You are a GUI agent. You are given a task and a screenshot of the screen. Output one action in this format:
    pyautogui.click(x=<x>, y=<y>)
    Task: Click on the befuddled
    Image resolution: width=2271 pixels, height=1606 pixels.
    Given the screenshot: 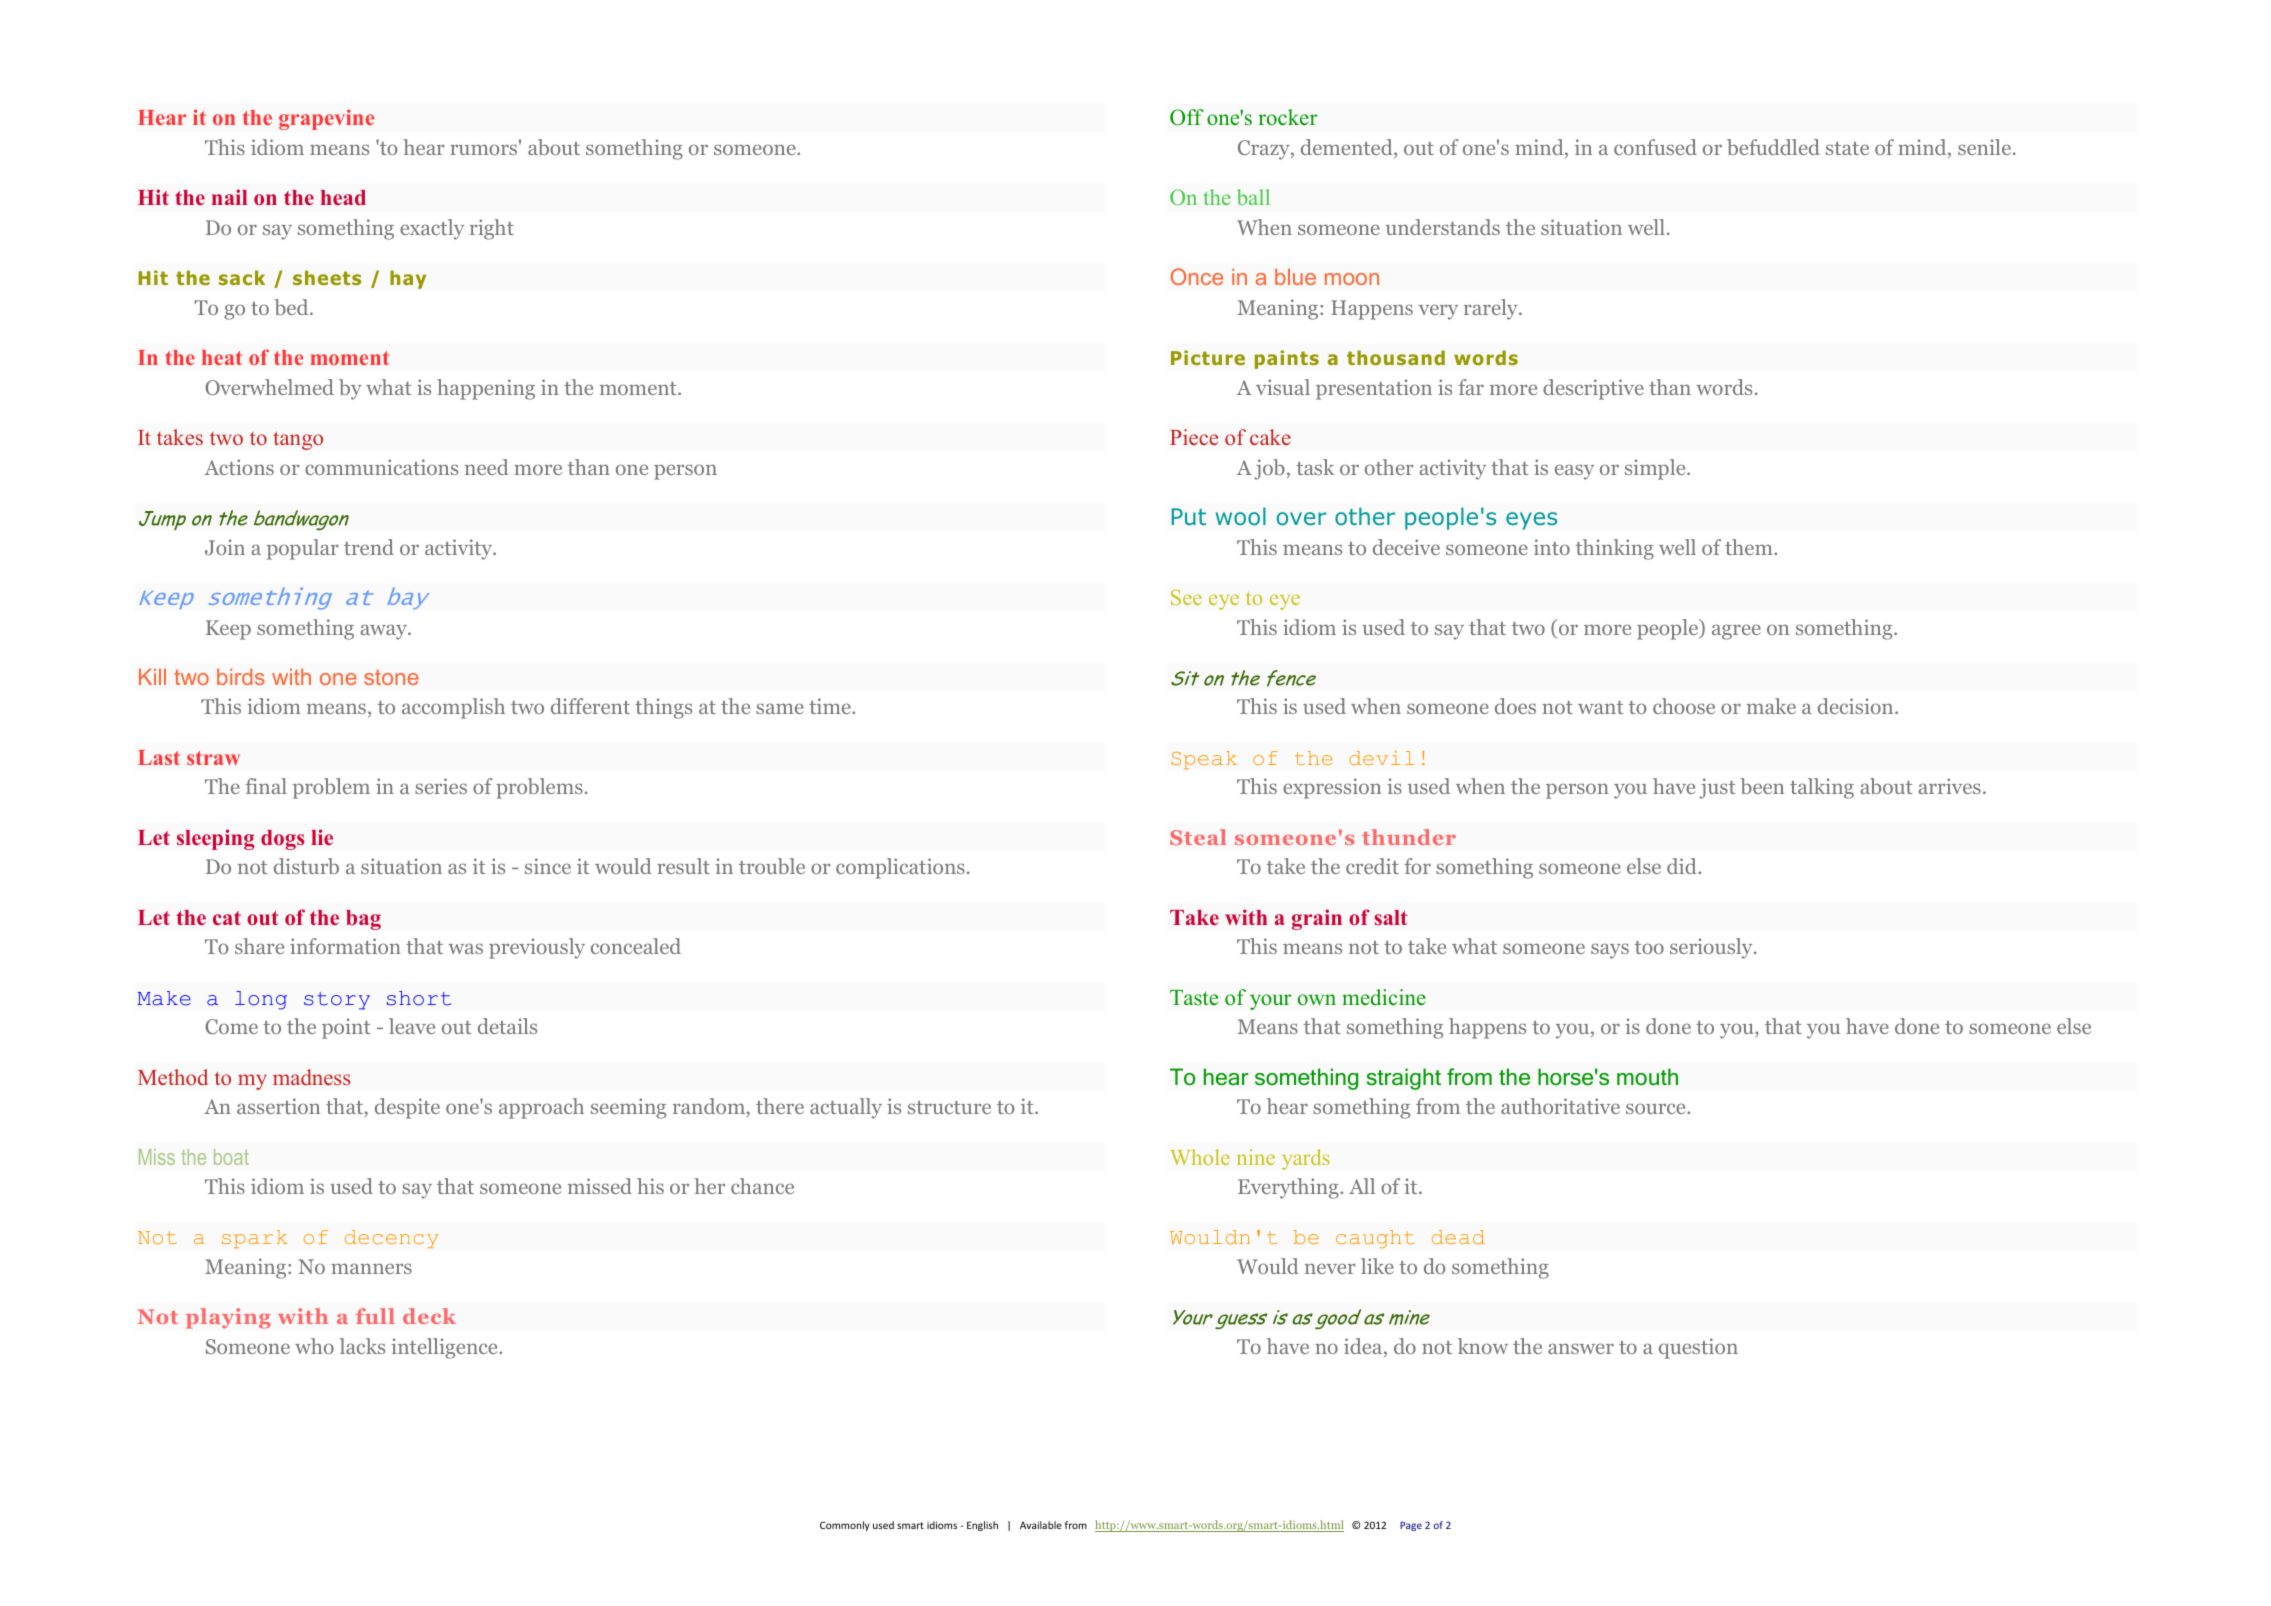 What is the action you would take?
    pyautogui.click(x=1773, y=147)
